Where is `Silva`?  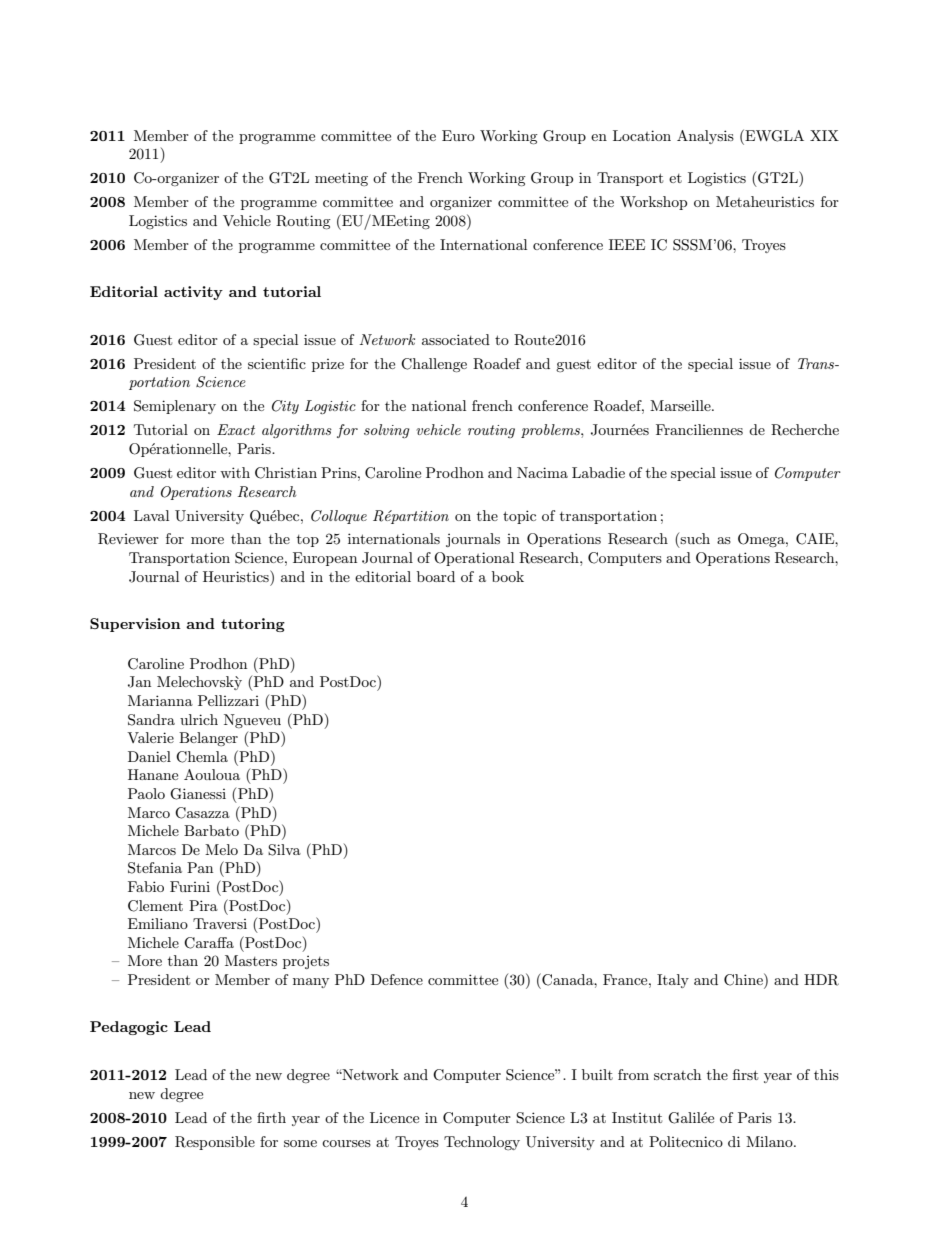 Silva is located at coordinates (284, 850).
